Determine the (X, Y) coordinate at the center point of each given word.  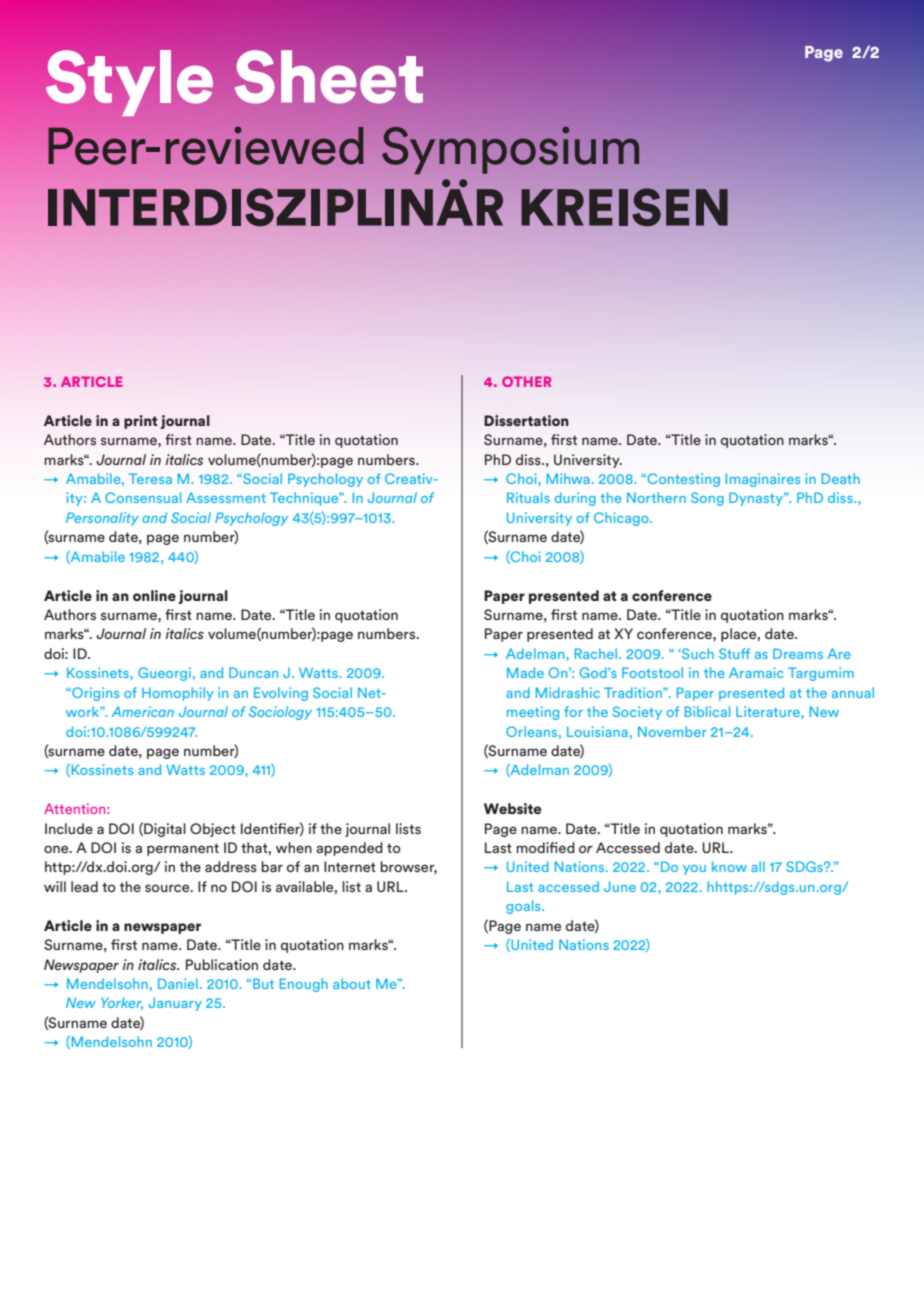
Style (129, 83)
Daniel (178, 983)
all (758, 866)
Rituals (528, 497)
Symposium (510, 150)
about (352, 983)
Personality (102, 519)
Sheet (329, 77)
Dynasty (757, 499)
